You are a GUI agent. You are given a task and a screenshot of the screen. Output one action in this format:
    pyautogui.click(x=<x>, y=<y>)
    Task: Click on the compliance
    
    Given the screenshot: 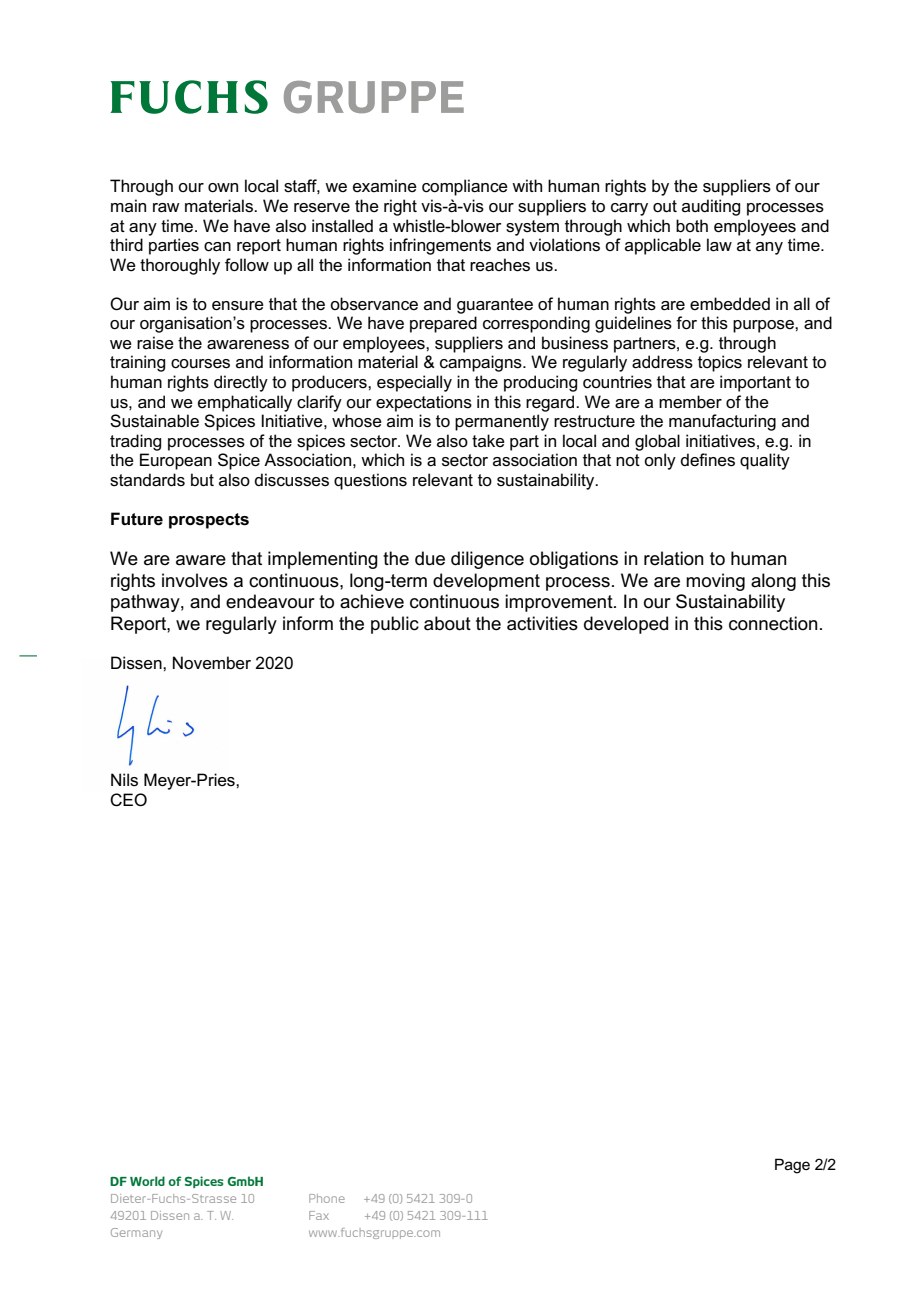 What is the action you would take?
    pyautogui.click(x=465, y=187)
